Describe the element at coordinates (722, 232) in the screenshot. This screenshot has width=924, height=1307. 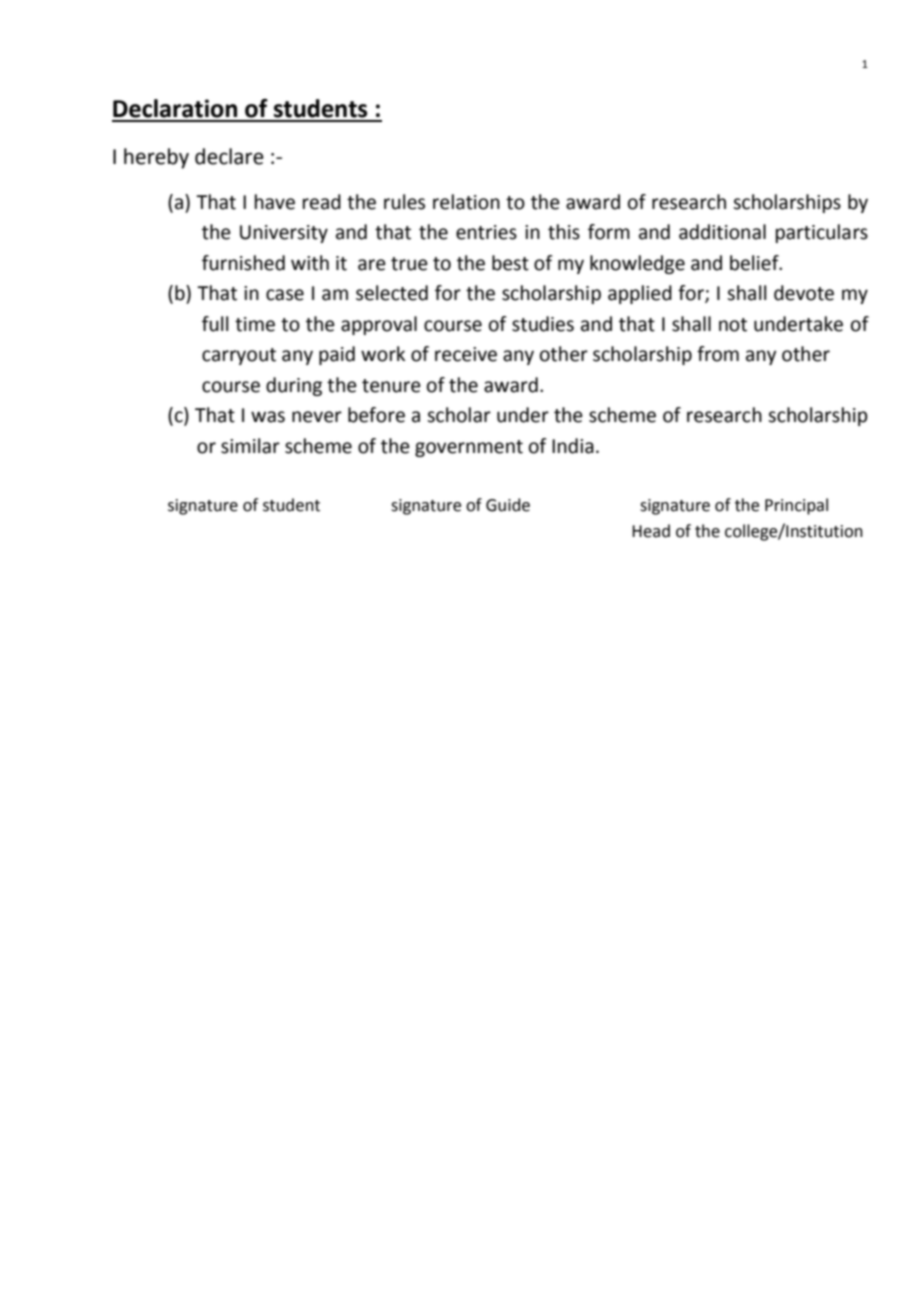
I see `additional` at that location.
